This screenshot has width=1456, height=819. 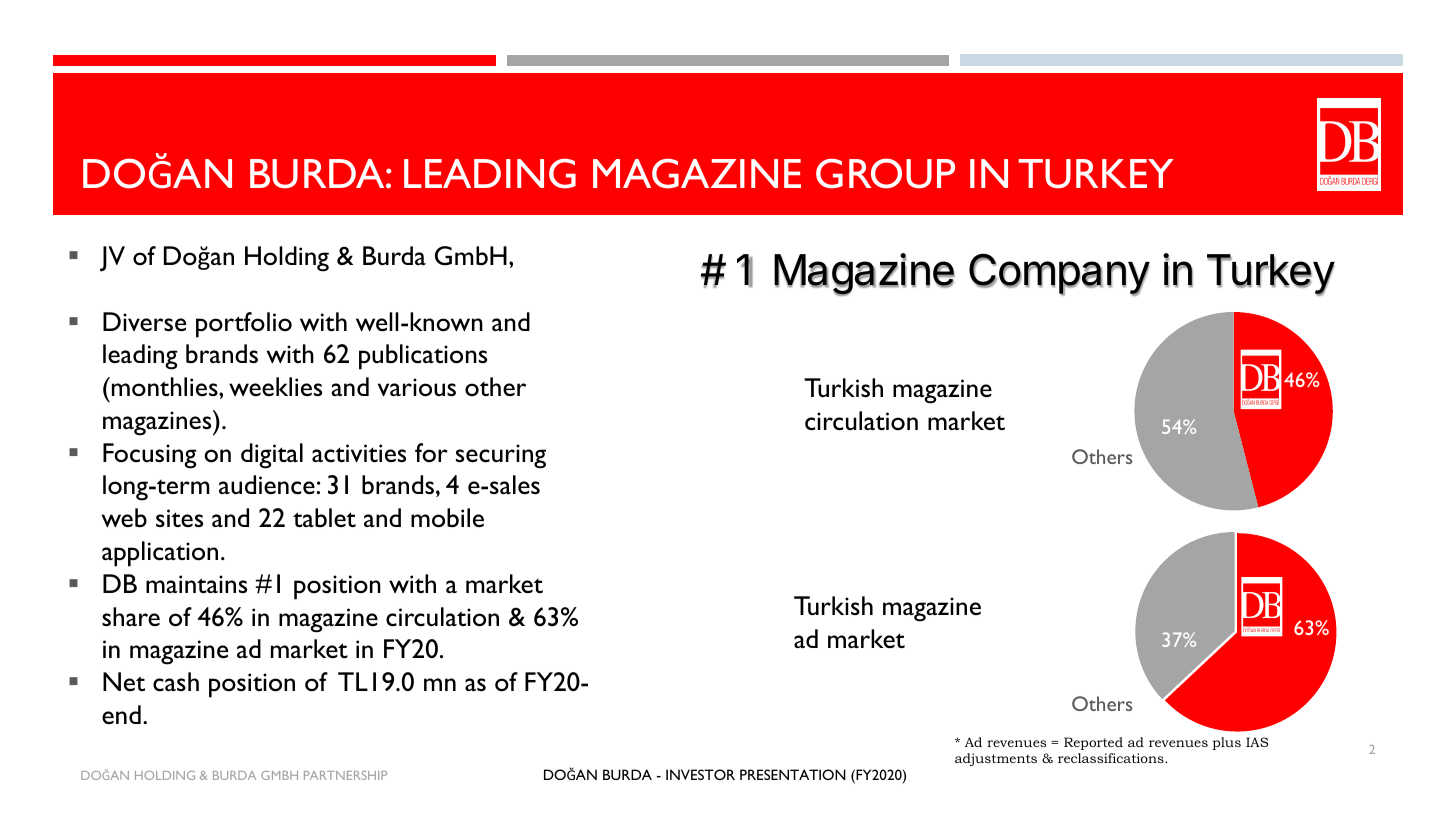 I want to click on audience, so click(x=268, y=485).
